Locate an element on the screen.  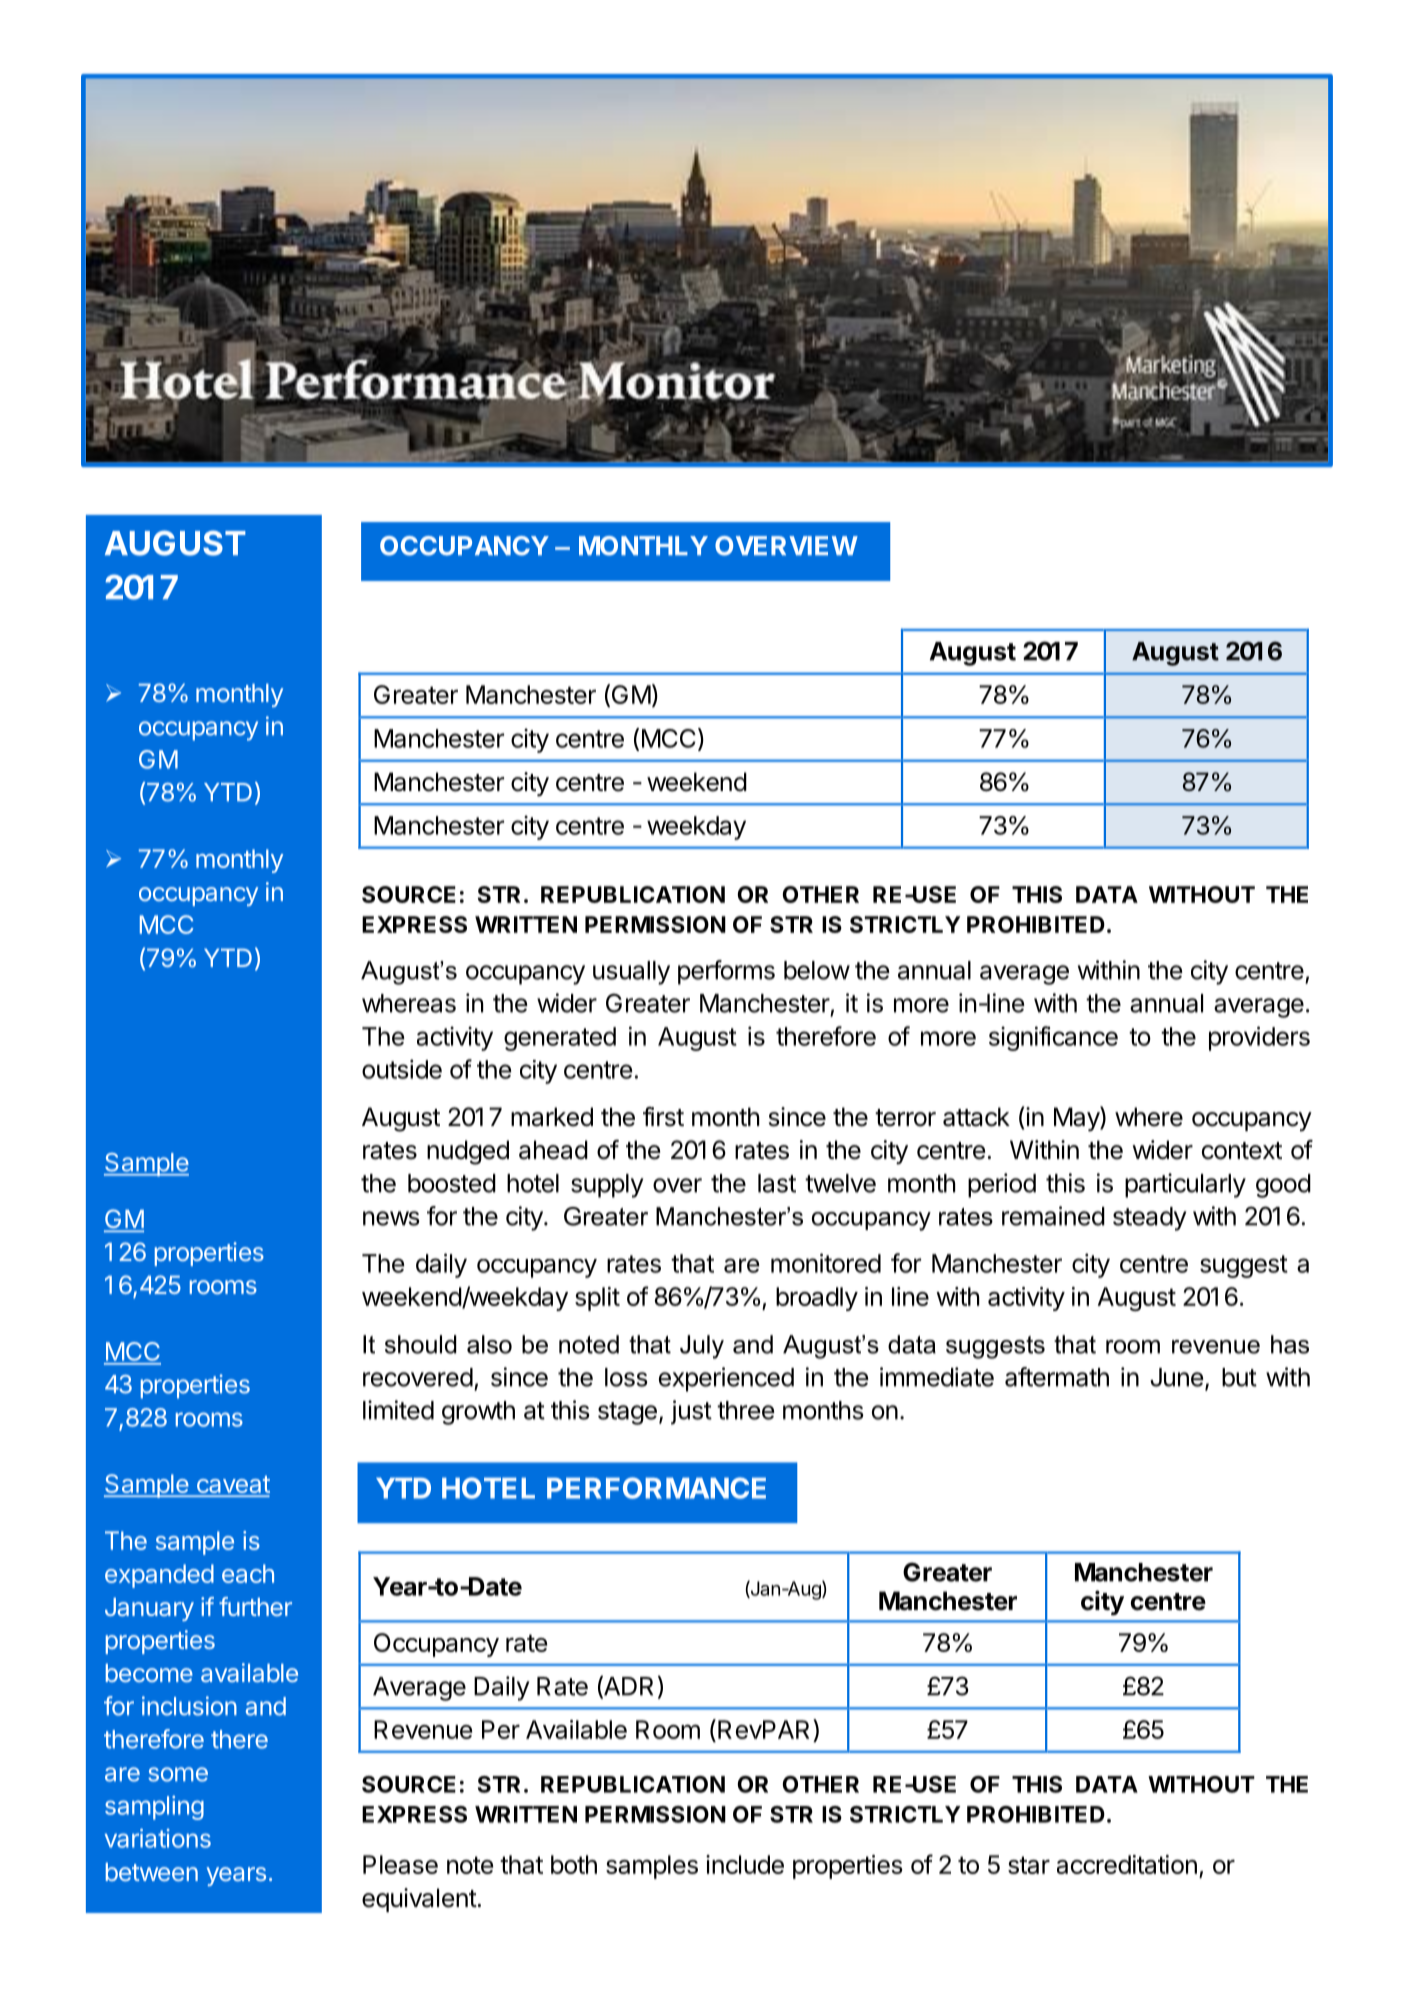
include is located at coordinates (745, 1864).
